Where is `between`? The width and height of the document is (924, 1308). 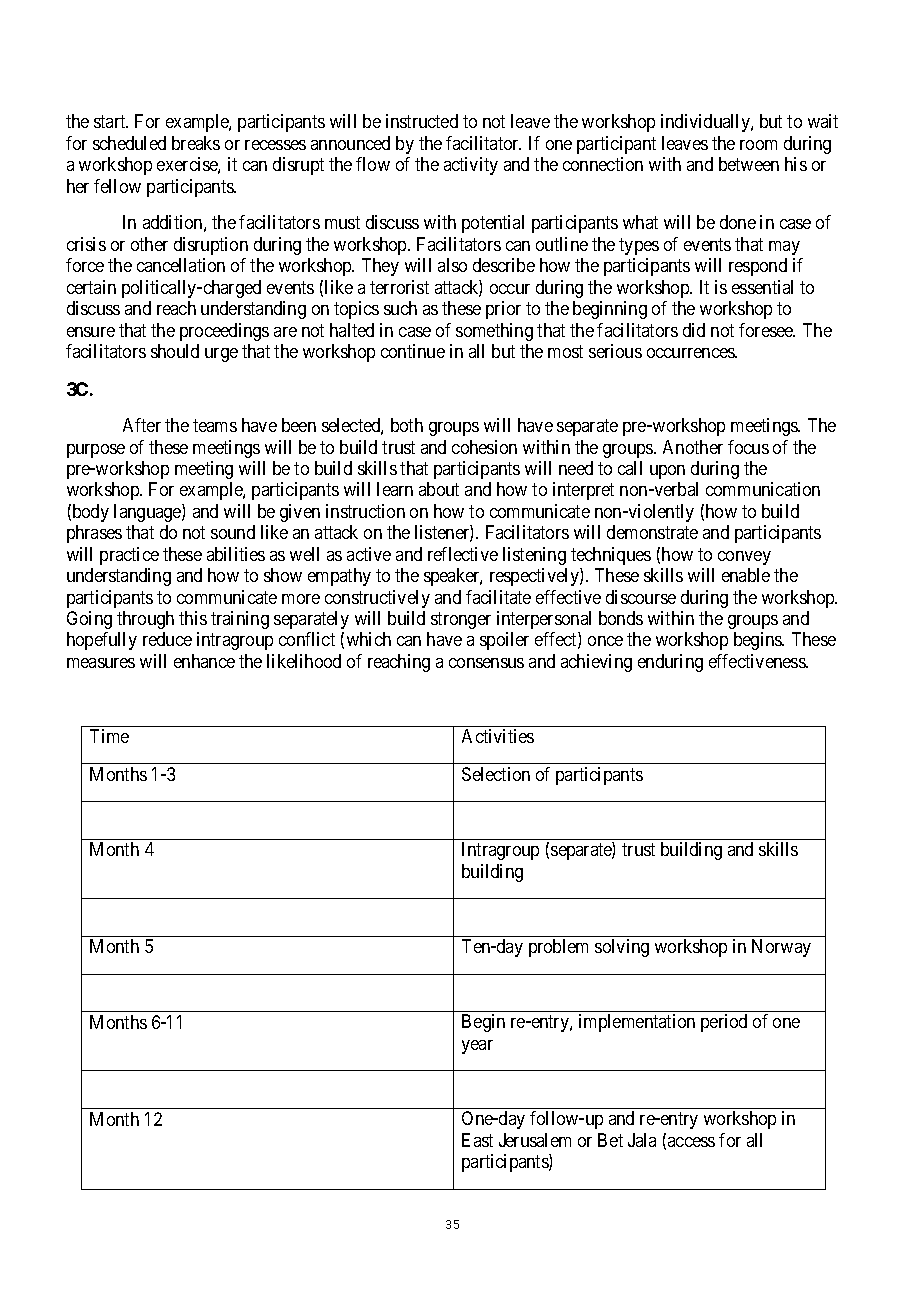 between is located at coordinates (749, 164).
